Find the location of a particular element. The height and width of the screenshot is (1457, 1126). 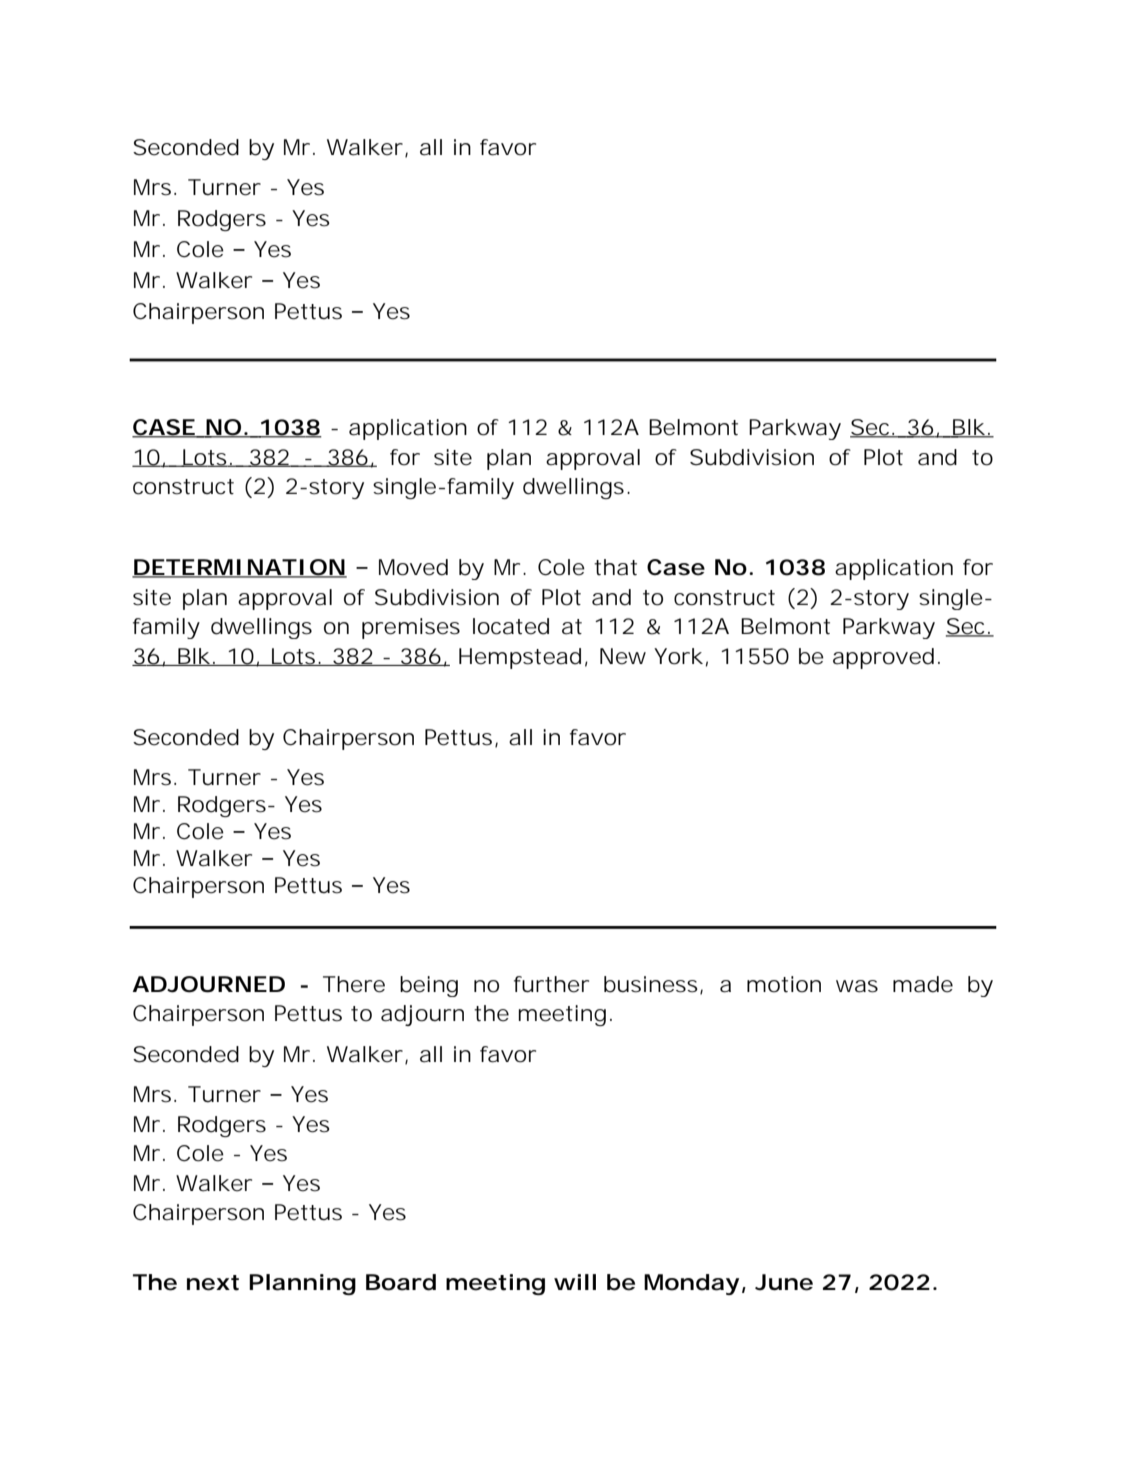

Board is located at coordinates (401, 1282).
